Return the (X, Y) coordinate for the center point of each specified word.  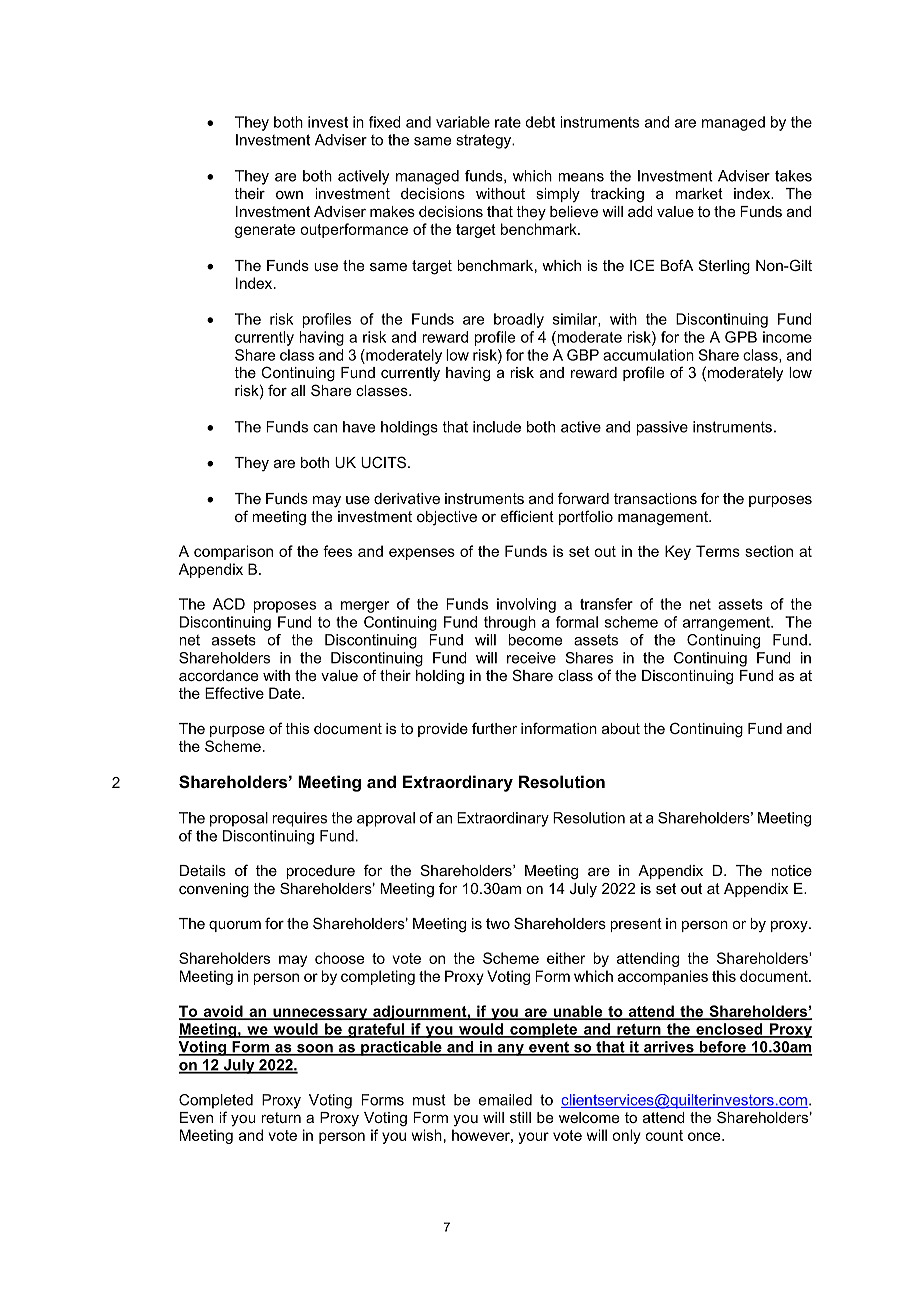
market (699, 193)
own (289, 195)
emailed (505, 1100)
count (664, 1135)
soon (315, 1049)
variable (463, 122)
